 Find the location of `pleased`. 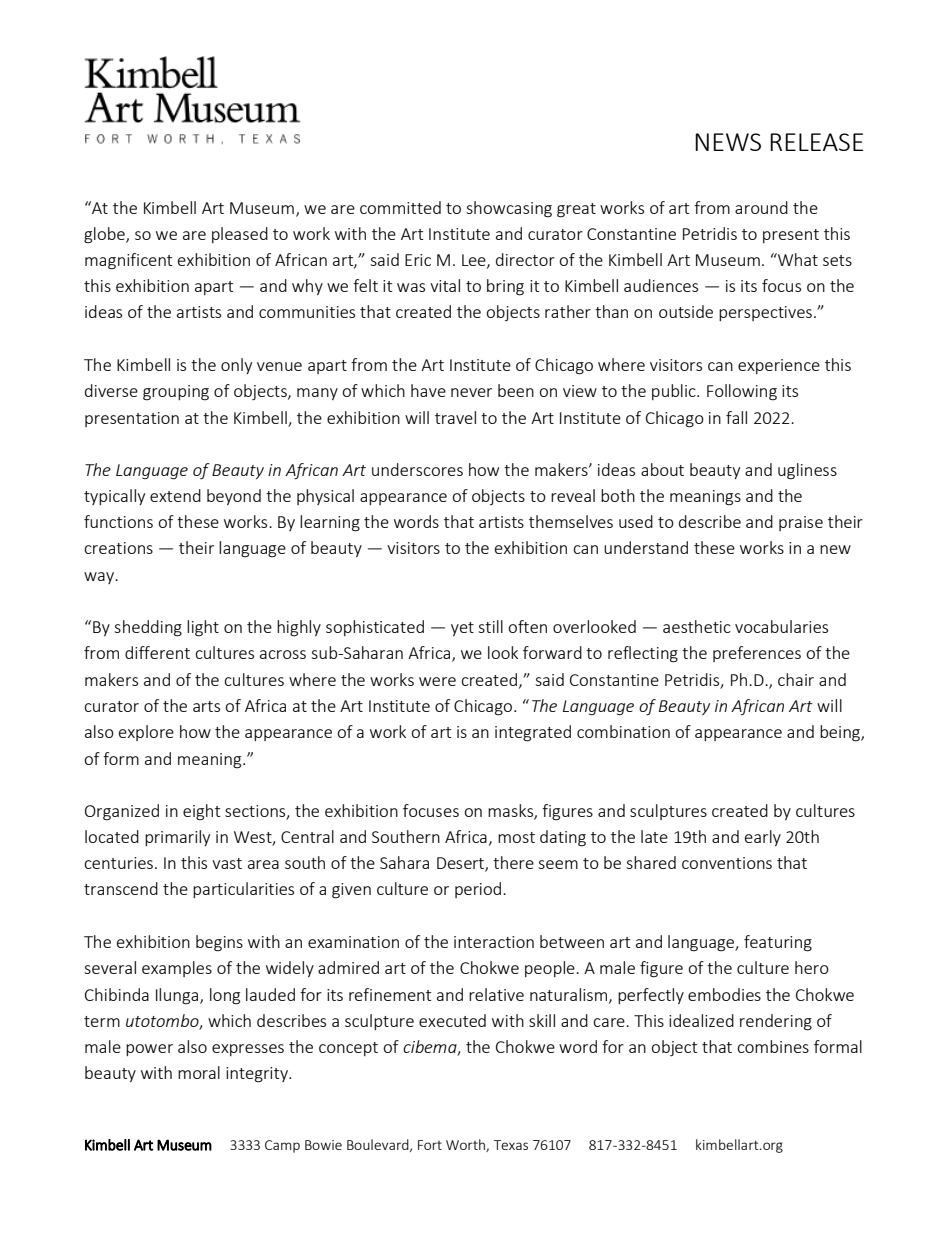

pleased is located at coordinates (240, 235).
